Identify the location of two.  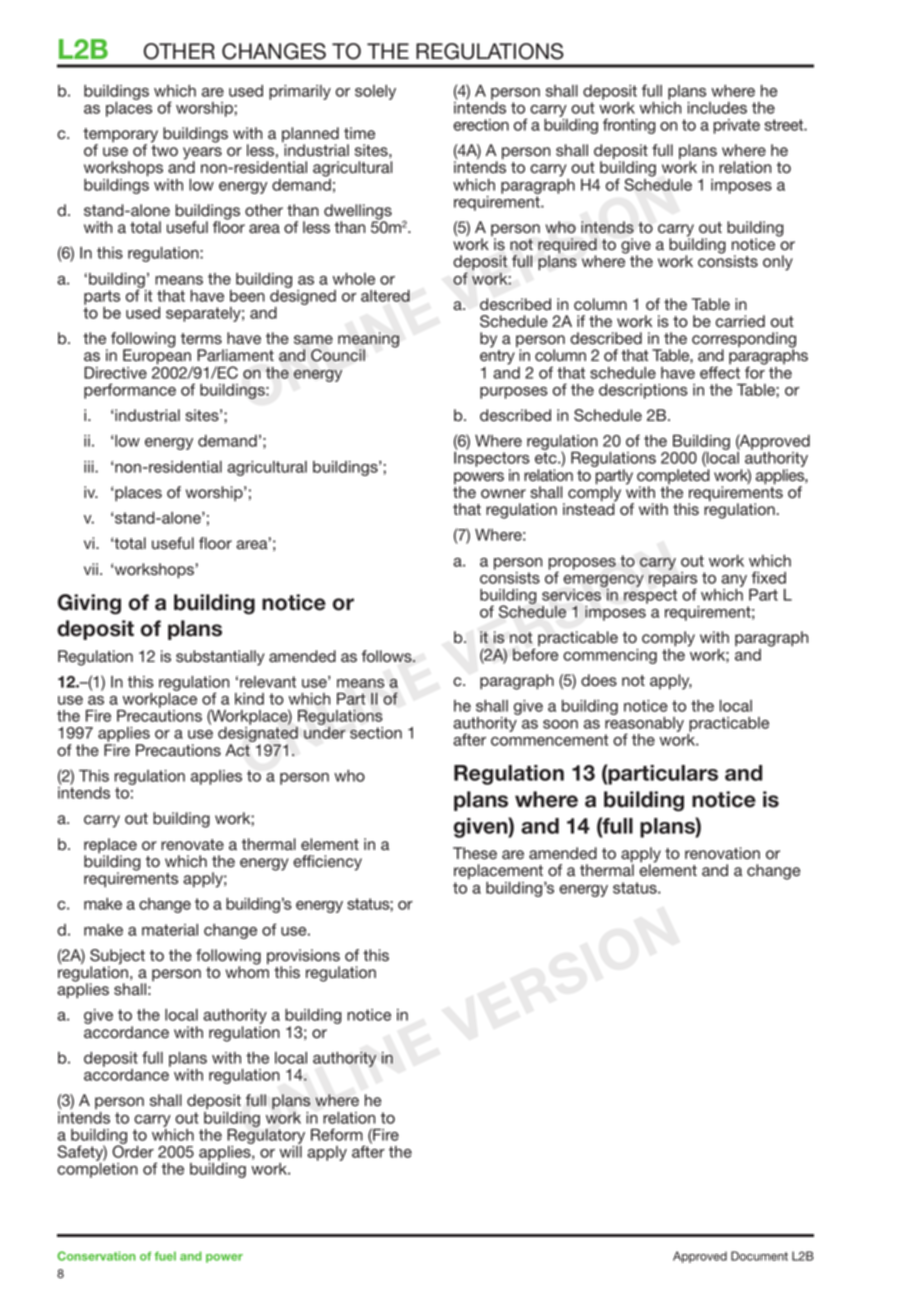
(164, 151).
